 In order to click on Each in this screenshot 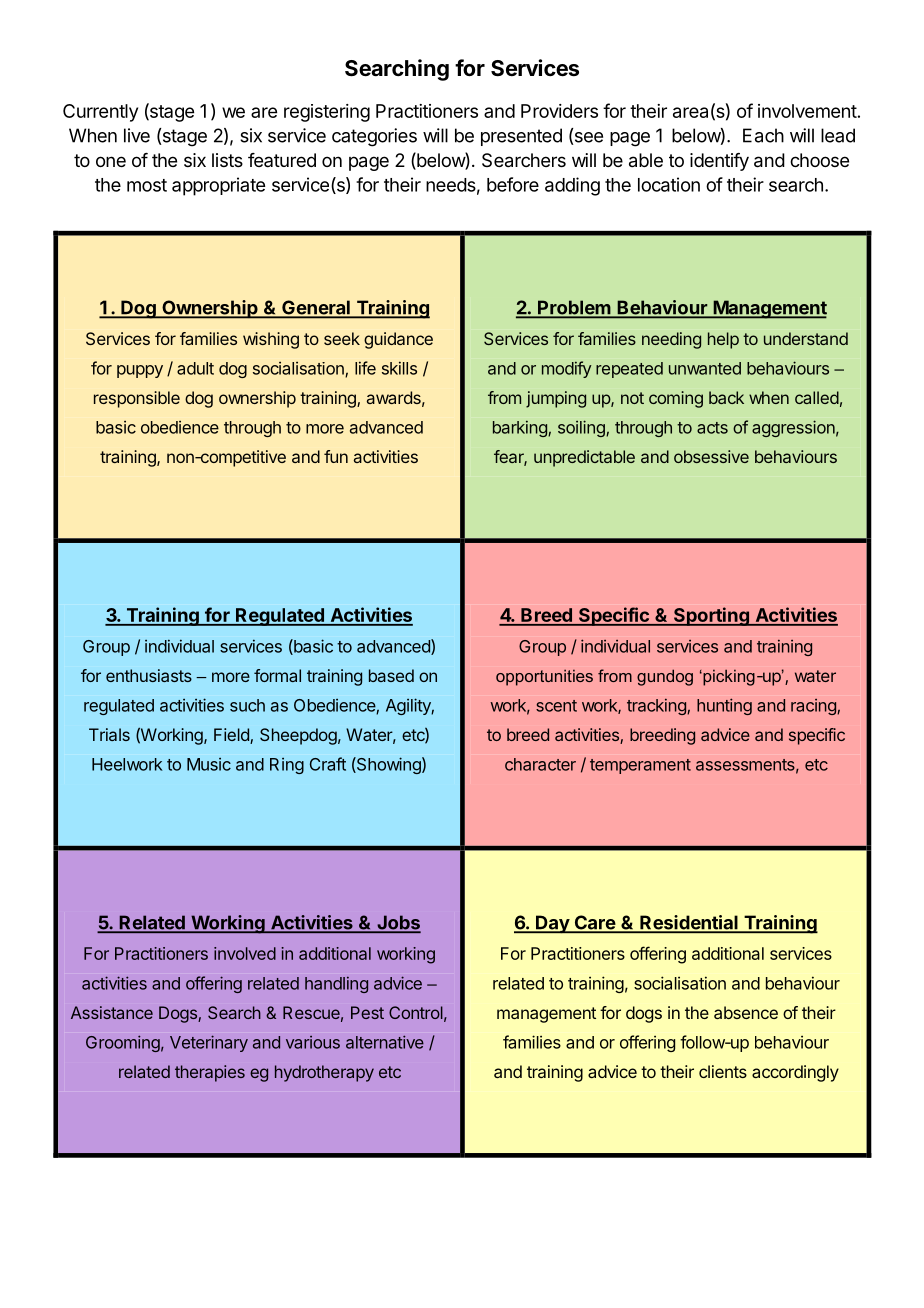, I will do `click(763, 135)`.
